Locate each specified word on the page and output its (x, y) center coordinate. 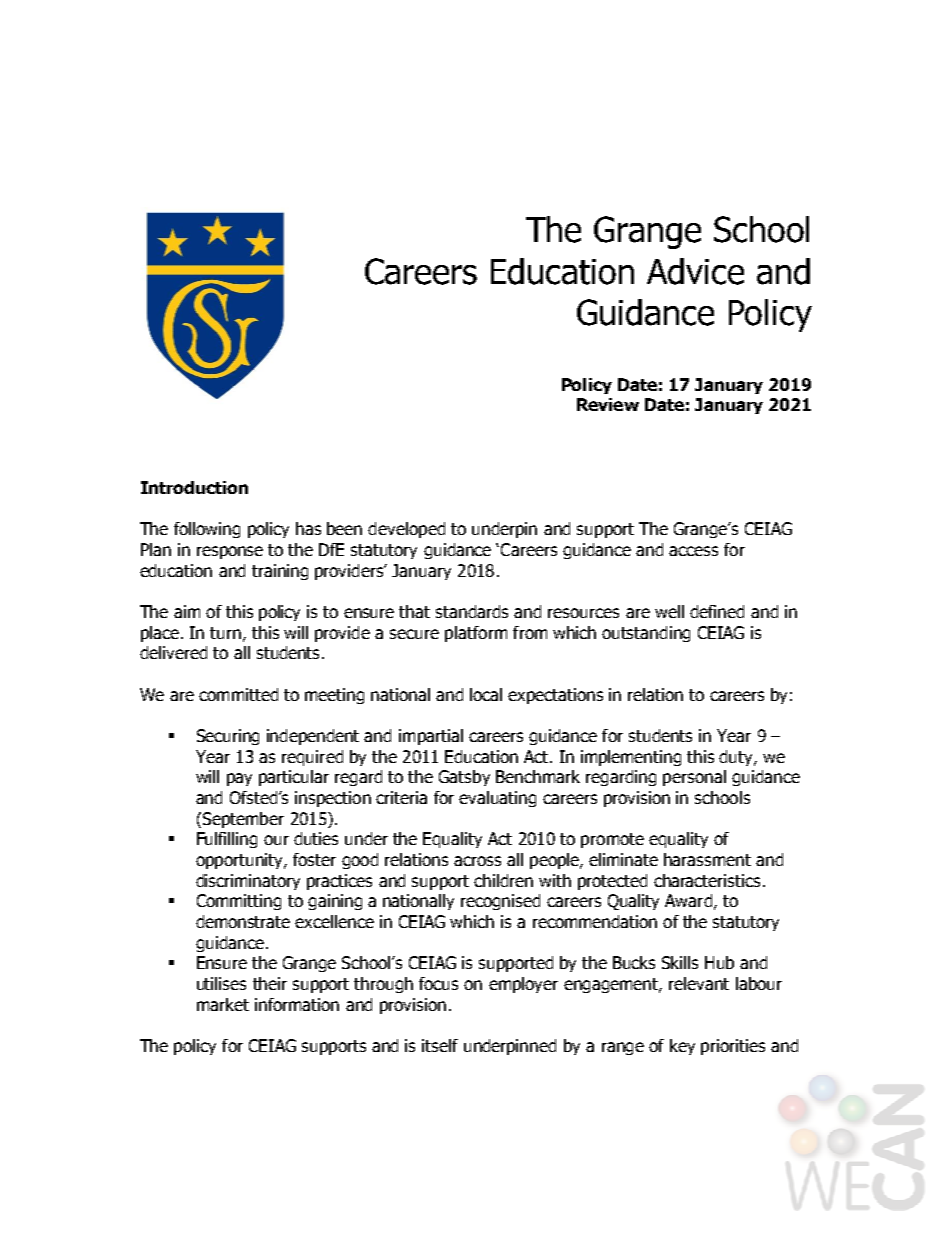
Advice (695, 271)
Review (608, 404)
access (693, 551)
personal (694, 778)
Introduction (194, 487)
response (230, 552)
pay (239, 779)
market (223, 1004)
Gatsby (464, 778)
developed (406, 530)
